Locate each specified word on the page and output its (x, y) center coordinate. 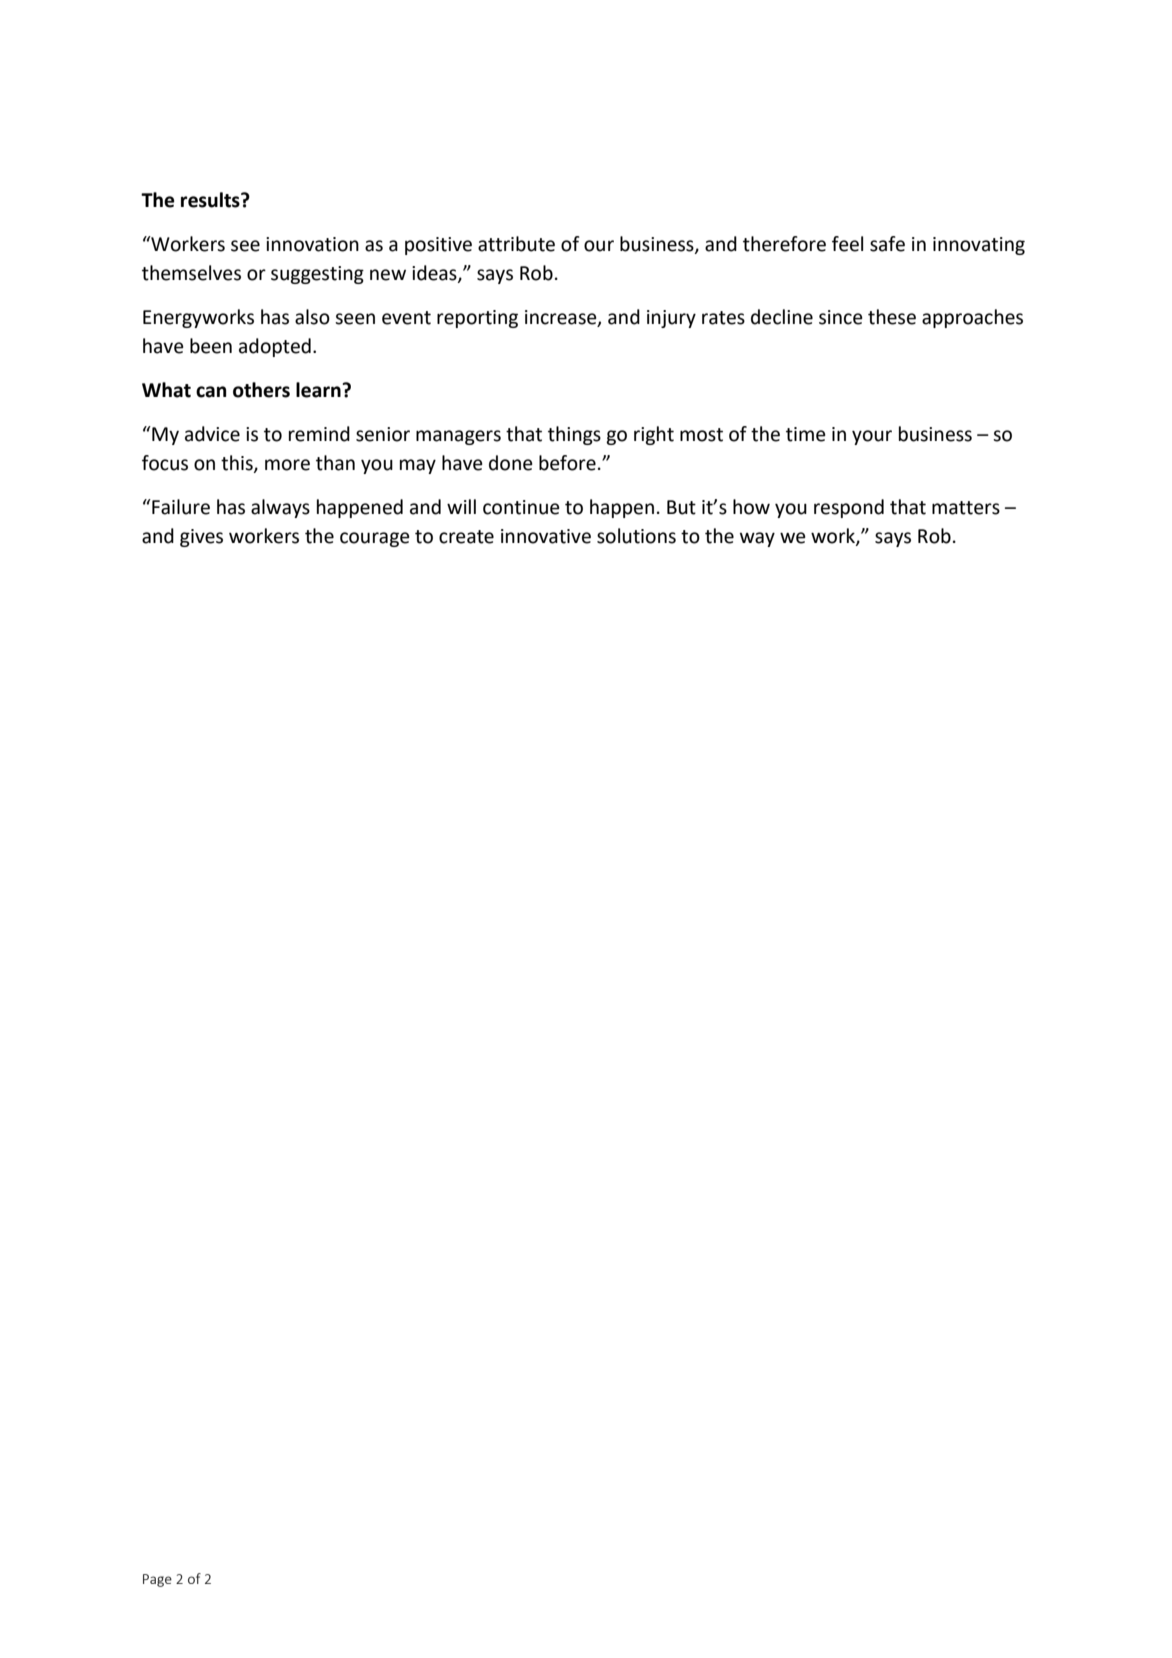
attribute (516, 244)
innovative (546, 536)
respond (849, 508)
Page (157, 1580)
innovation (312, 244)
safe (887, 244)
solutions (636, 536)
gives (201, 538)
